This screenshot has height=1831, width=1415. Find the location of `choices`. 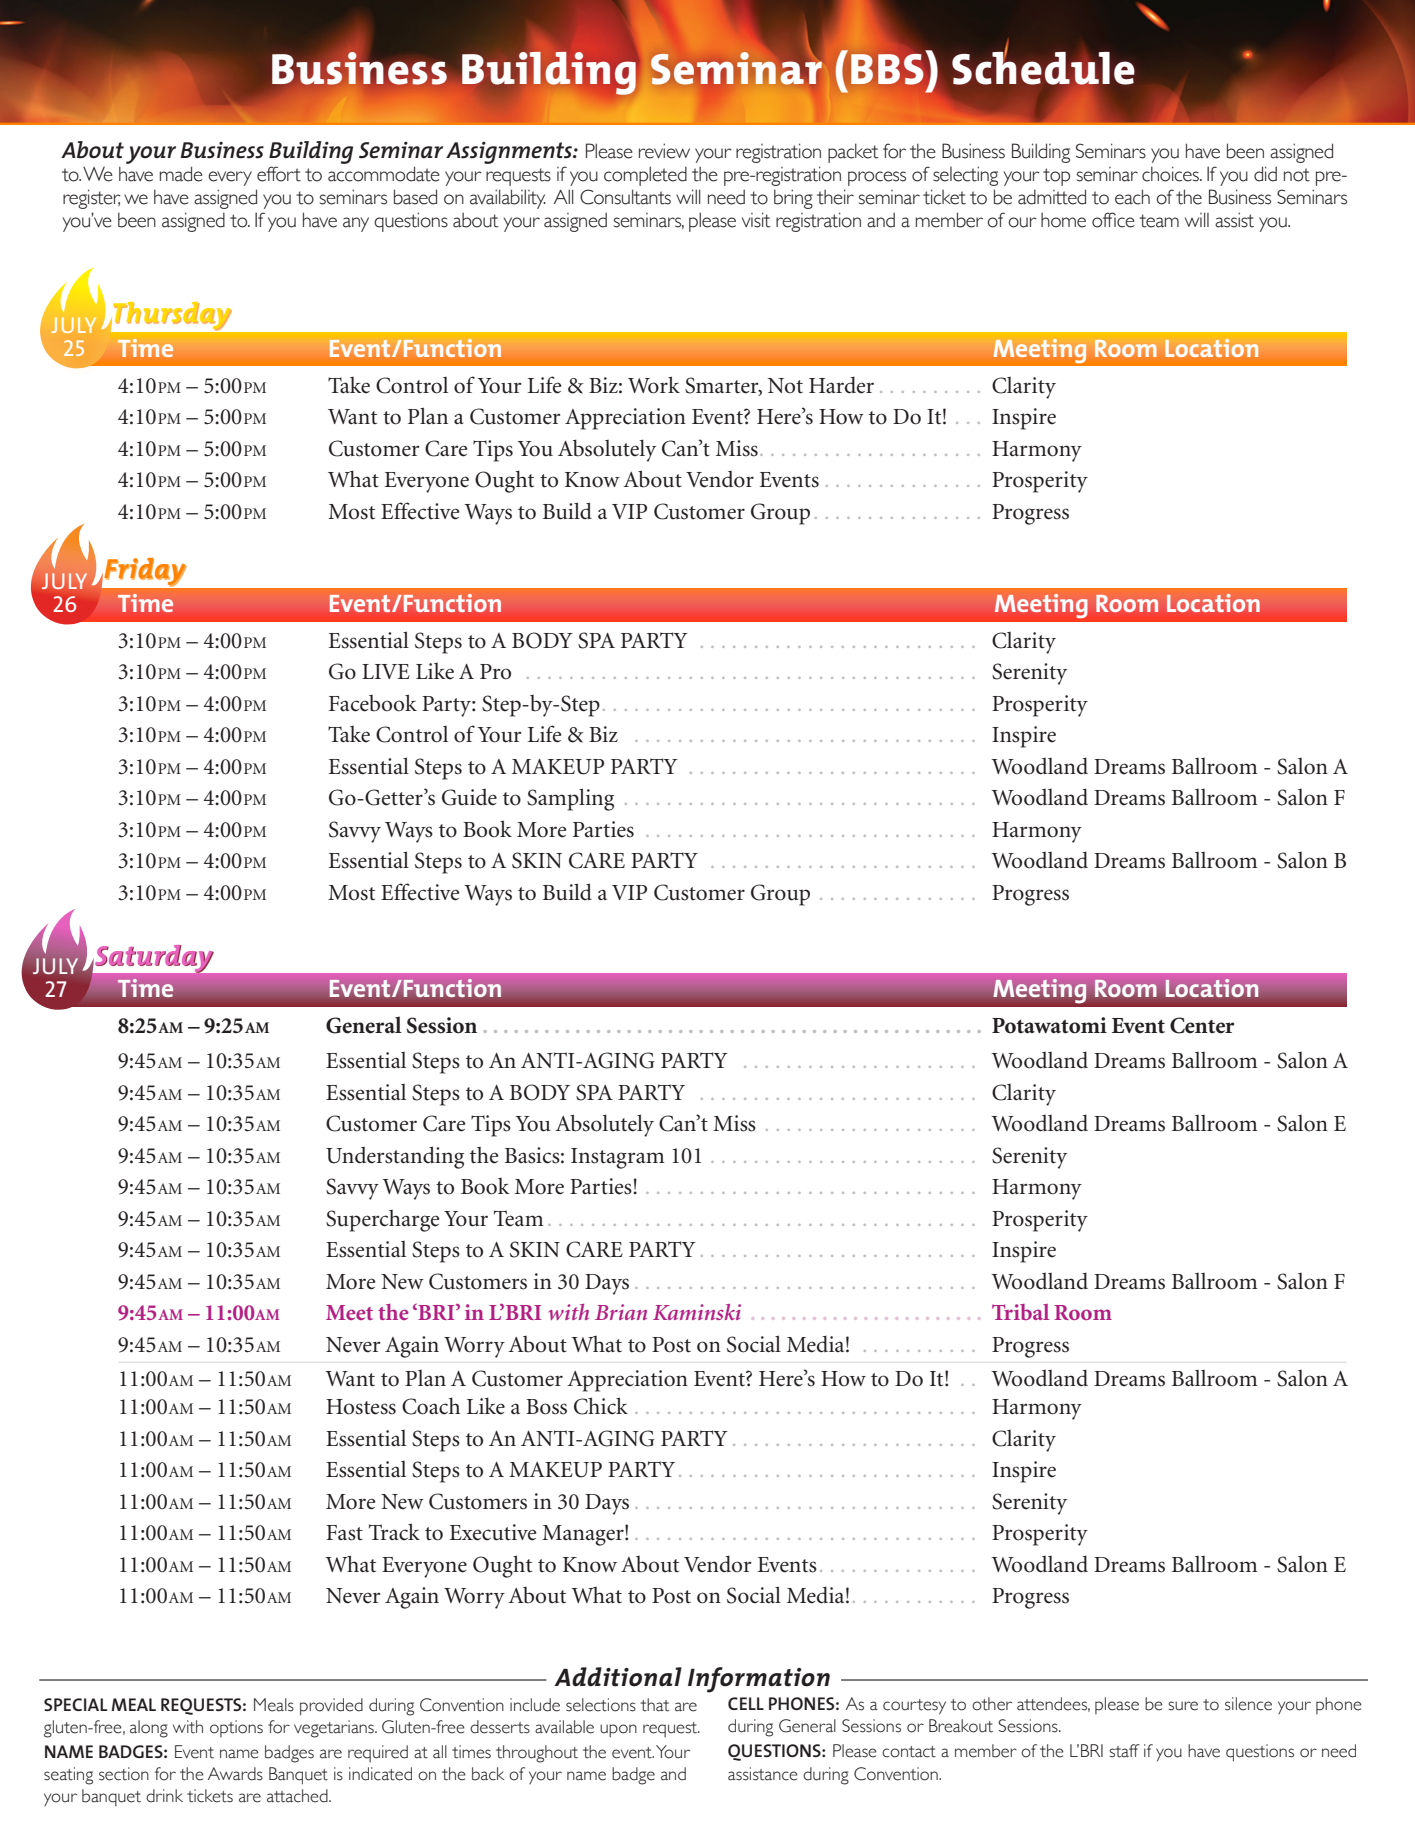

choices is located at coordinates (1171, 174).
